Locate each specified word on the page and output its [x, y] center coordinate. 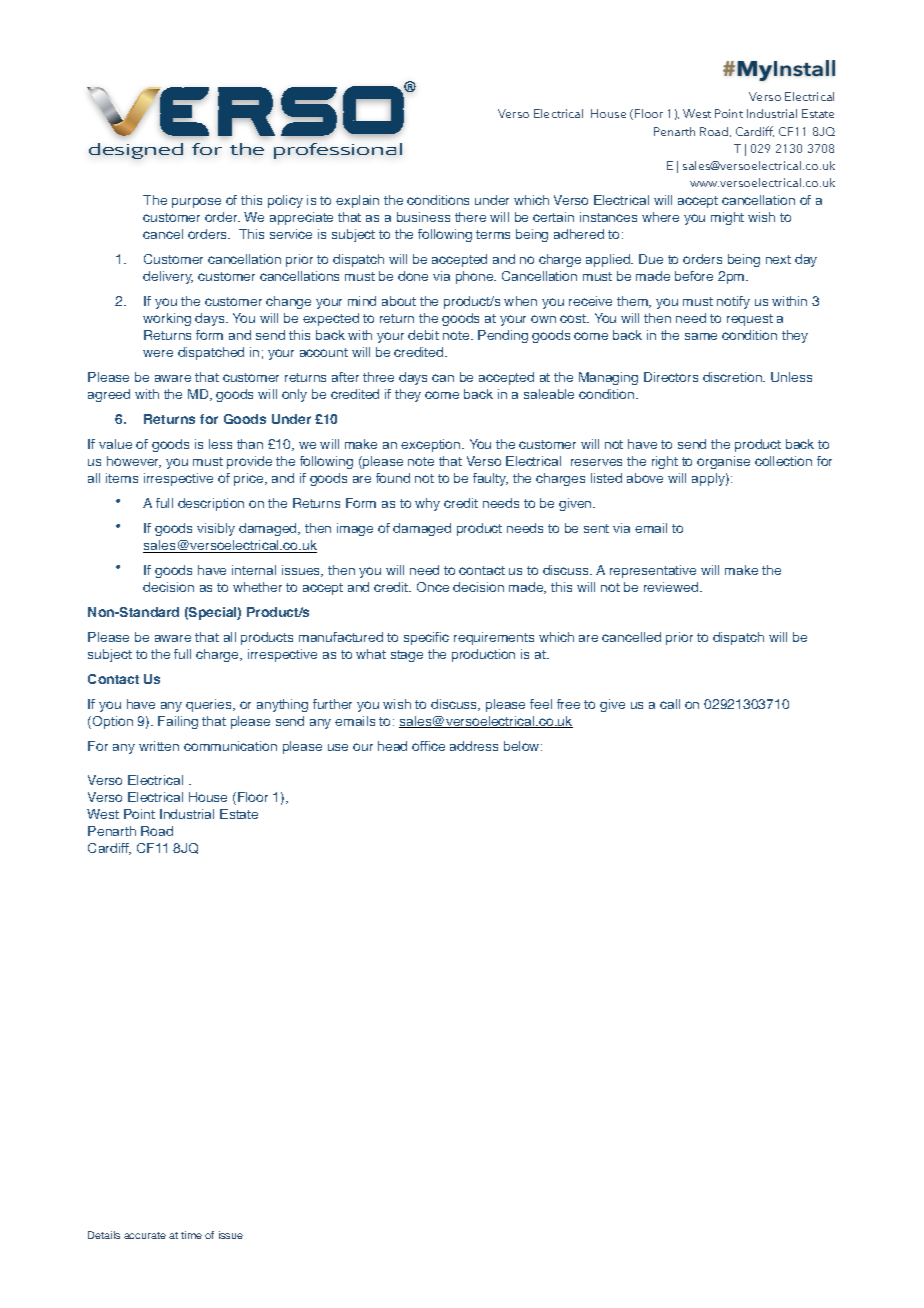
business [423, 217]
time [191, 1235]
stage [407, 656]
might [727, 218]
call [670, 704]
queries [210, 705]
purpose [196, 202]
